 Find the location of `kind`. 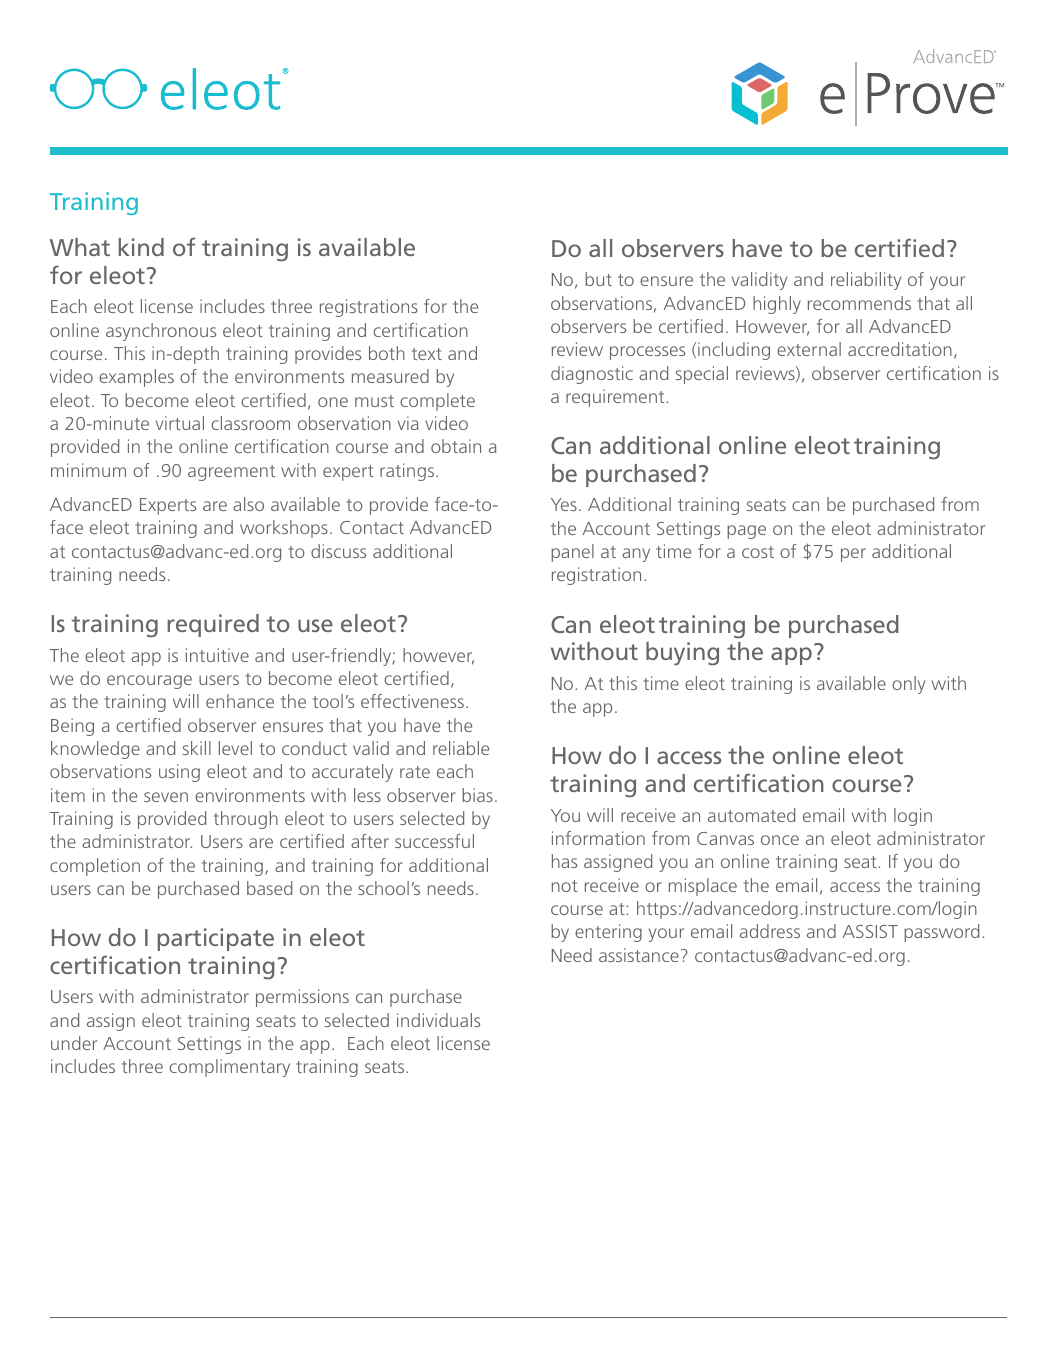

kind is located at coordinates (141, 247).
